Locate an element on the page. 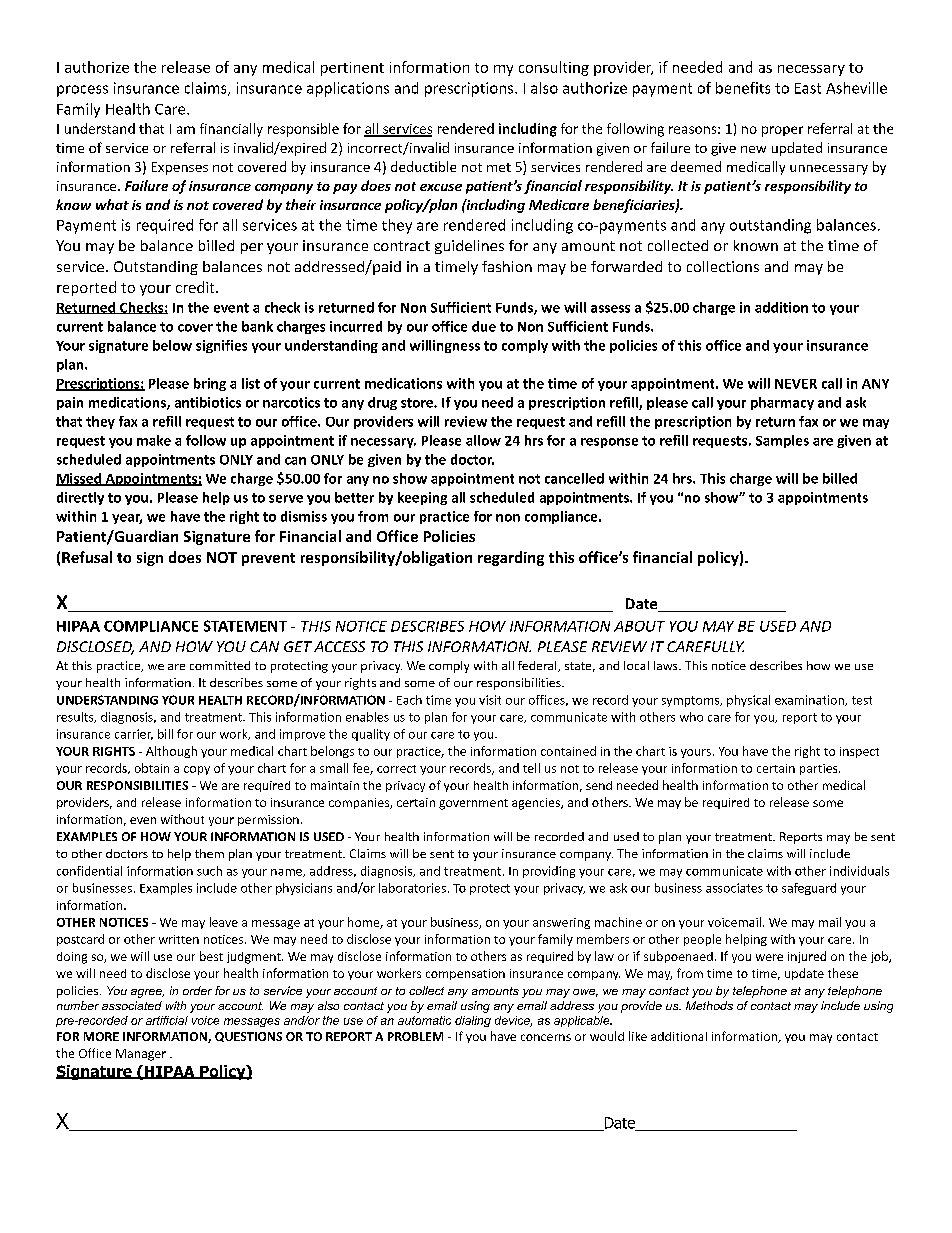 The image size is (952, 1233). process is located at coordinates (82, 91).
